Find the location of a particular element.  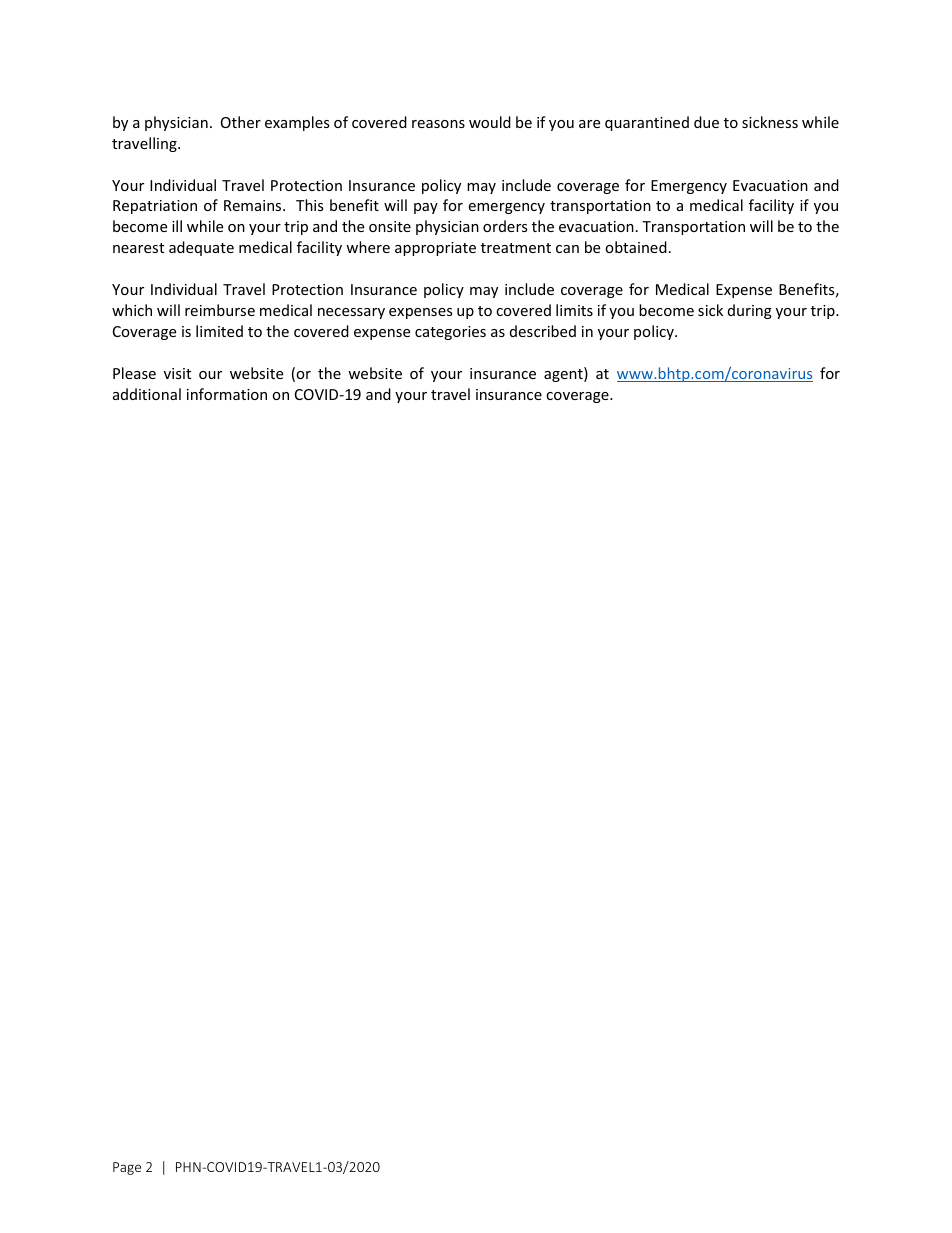

limits is located at coordinates (574, 310).
